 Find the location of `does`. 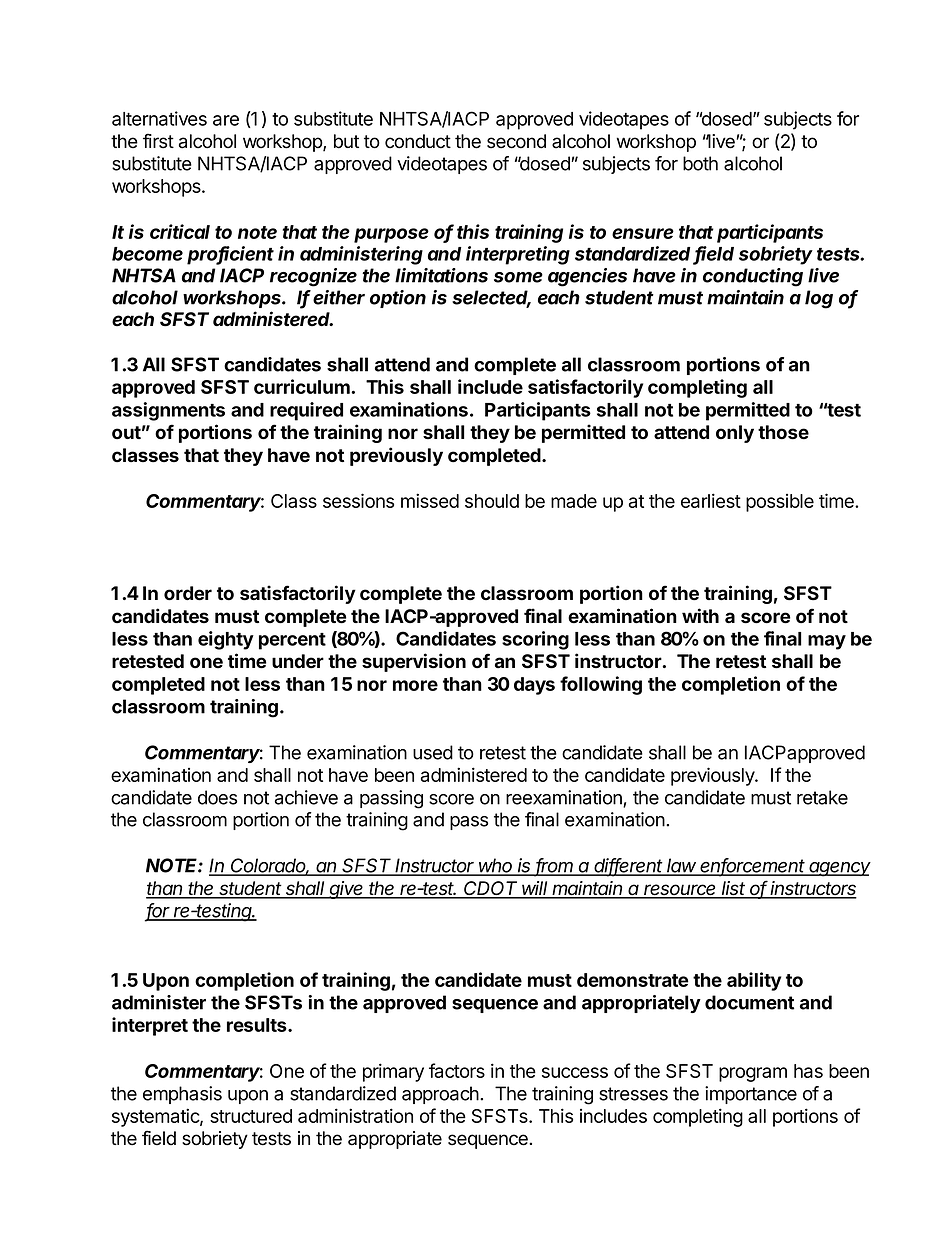

does is located at coordinates (217, 797).
